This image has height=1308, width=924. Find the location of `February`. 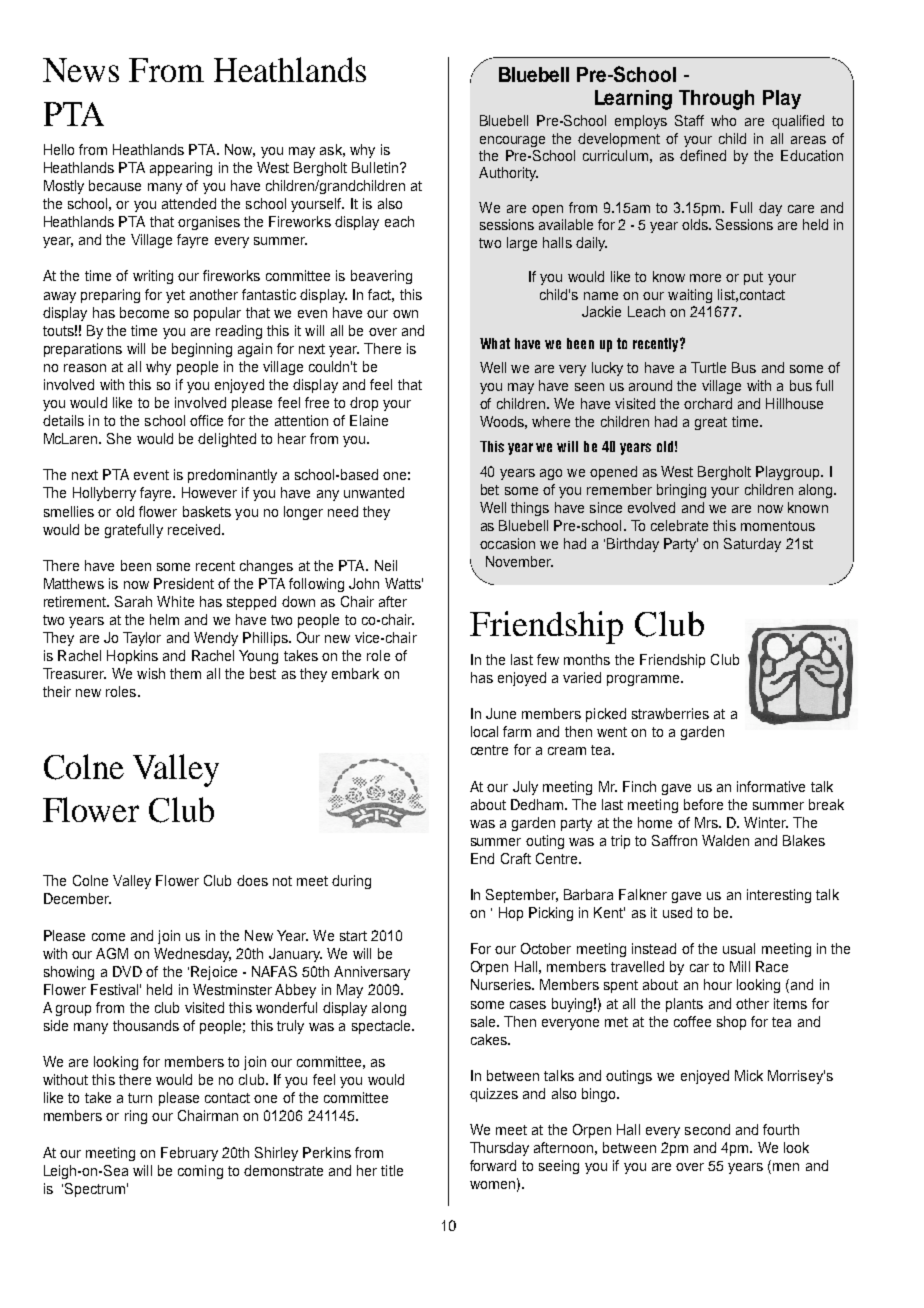

February is located at coordinates (189, 1154).
